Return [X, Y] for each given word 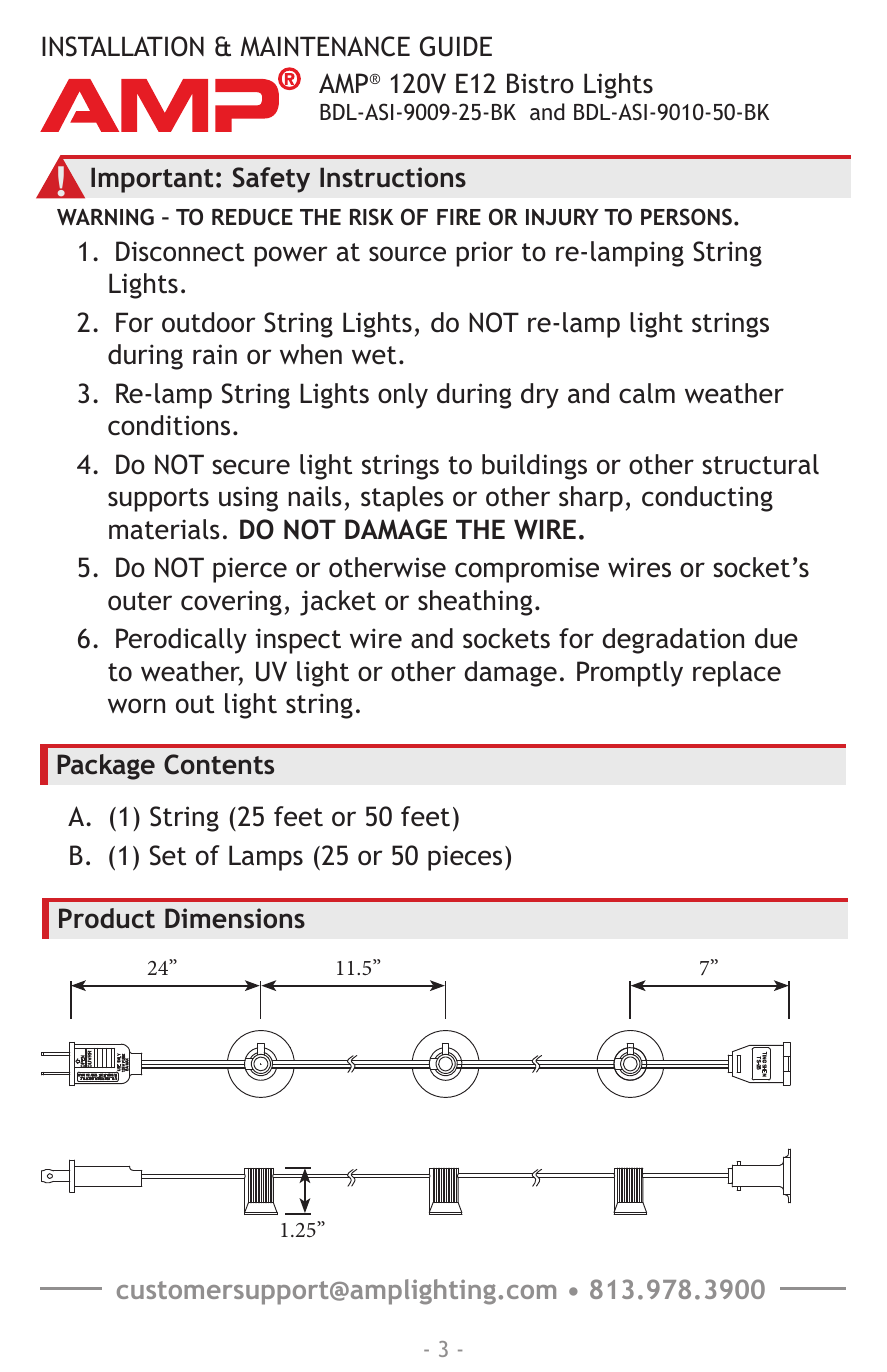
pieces [465, 858]
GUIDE [456, 46]
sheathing [475, 603]
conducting [707, 499]
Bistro [540, 83]
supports [158, 500]
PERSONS [686, 217]
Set [168, 855]
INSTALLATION [123, 46]
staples [402, 499]
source [407, 254]
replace [737, 674]
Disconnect [180, 251]
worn [136, 706]
